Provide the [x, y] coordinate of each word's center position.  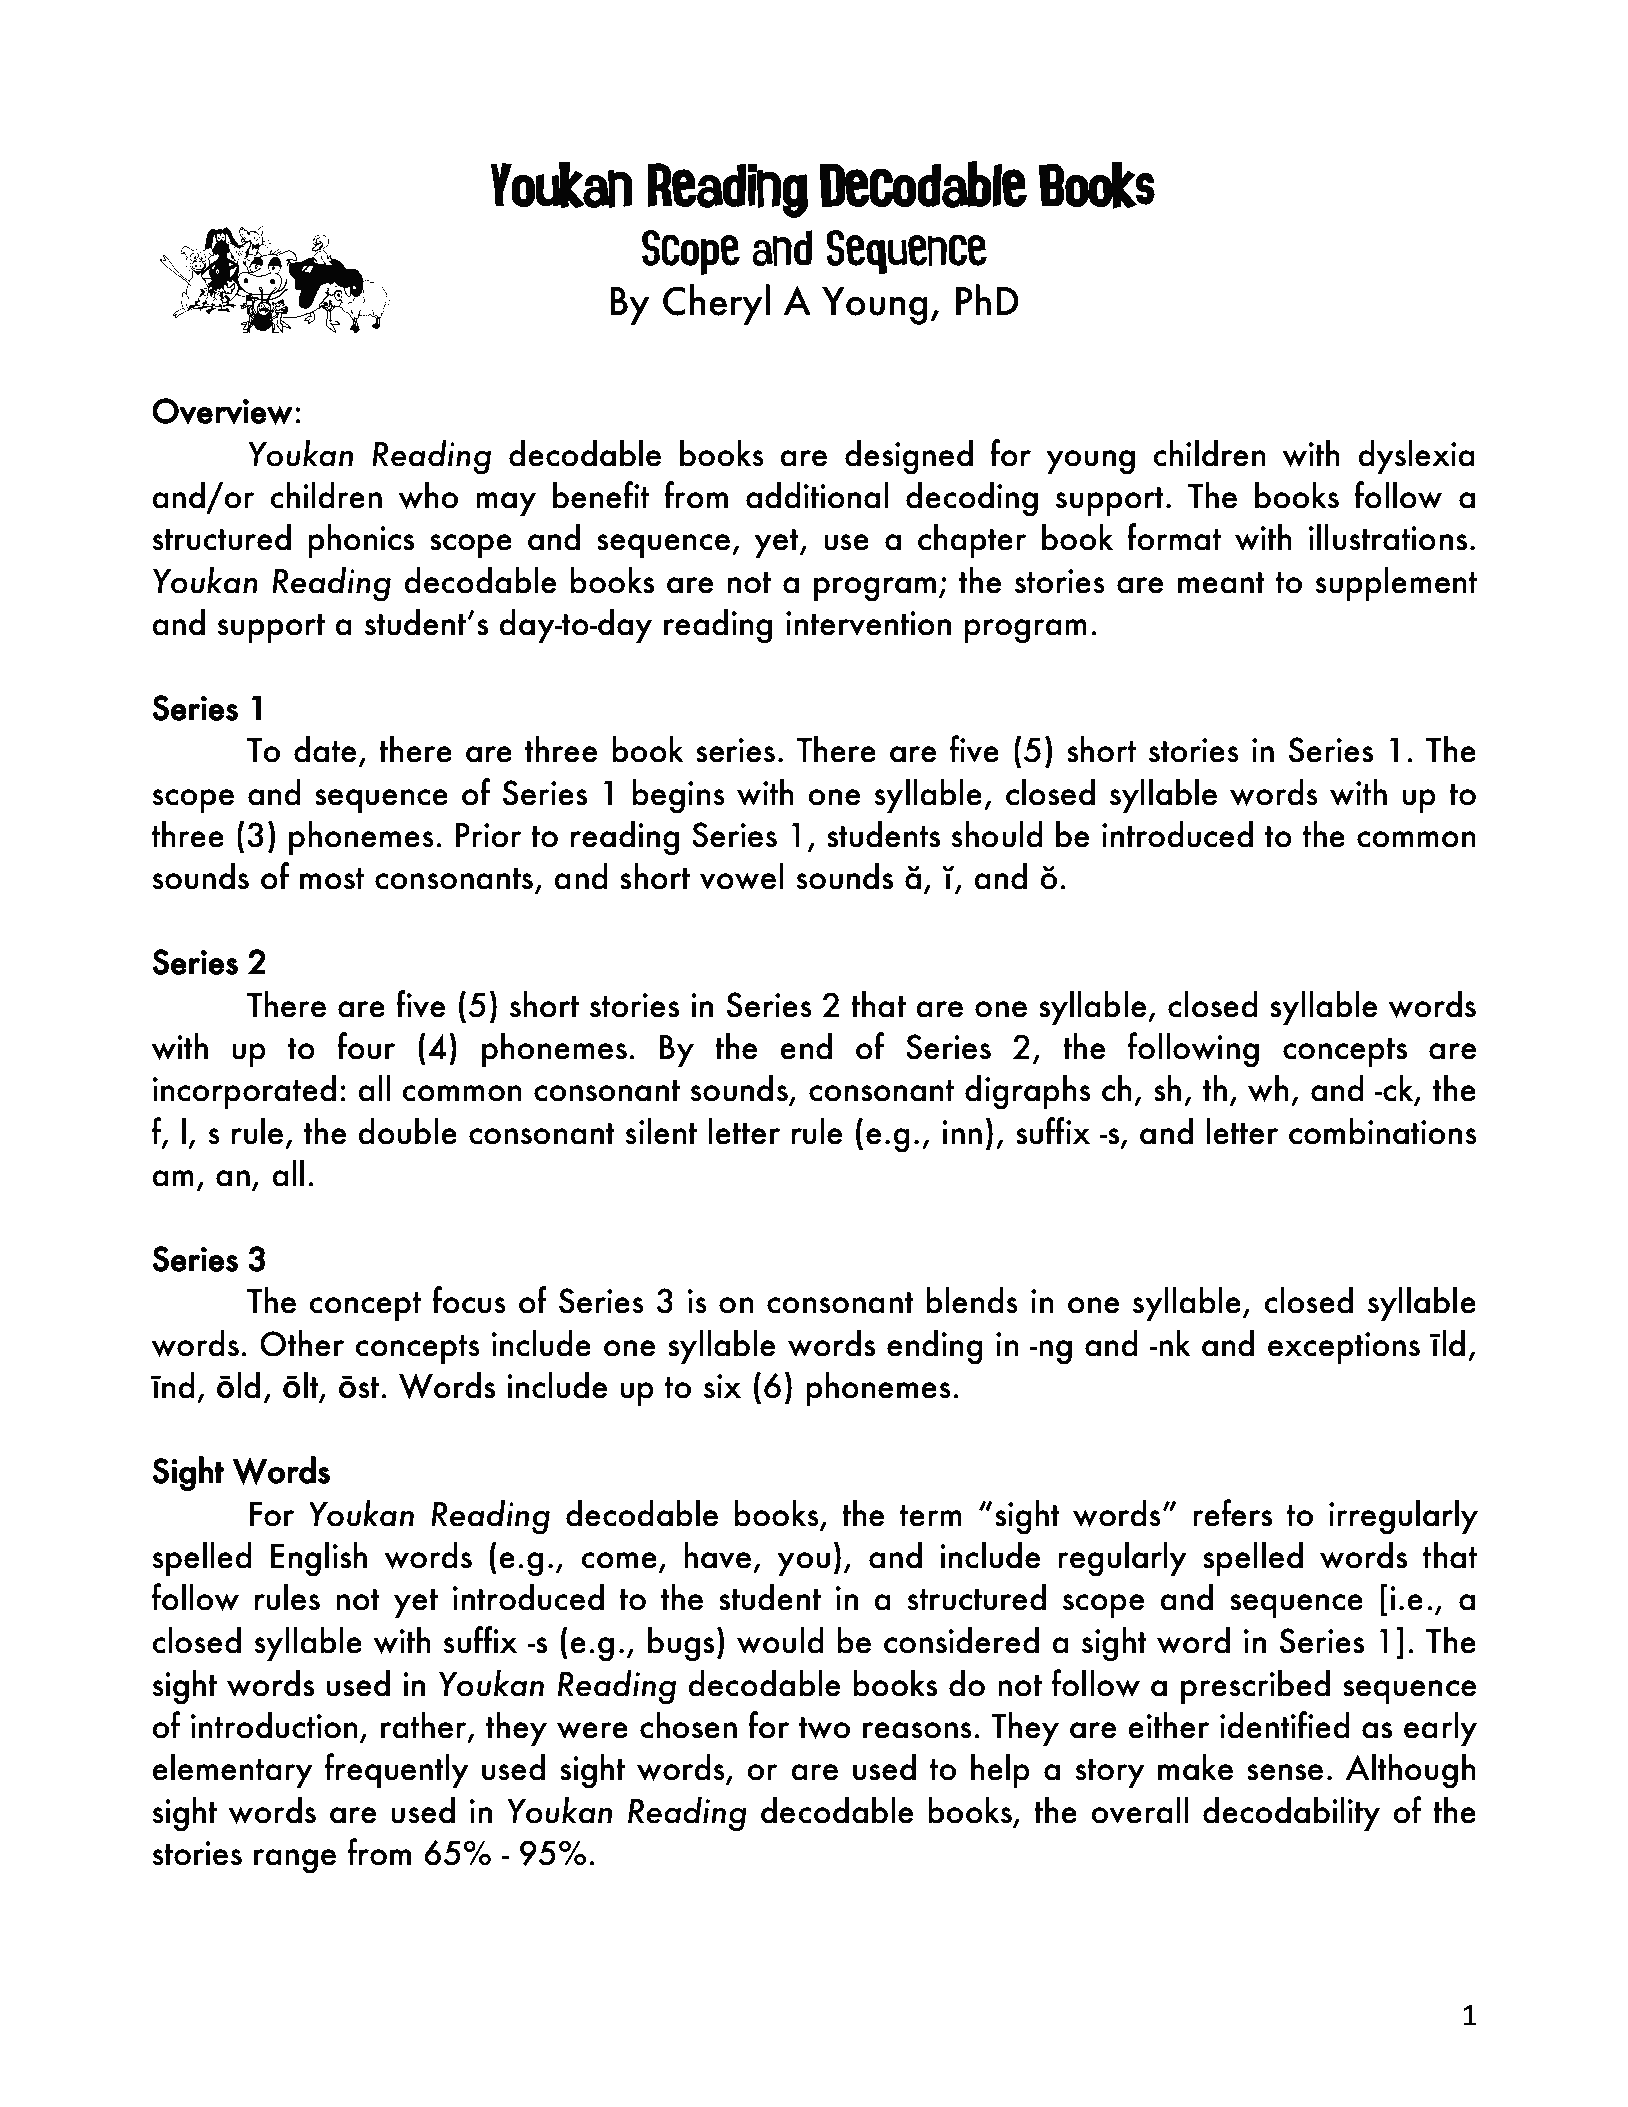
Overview [222, 411]
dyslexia [1416, 457]
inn [962, 1132]
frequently [397, 1771]
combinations [1383, 1131]
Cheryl [716, 304]
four [366, 1046]
